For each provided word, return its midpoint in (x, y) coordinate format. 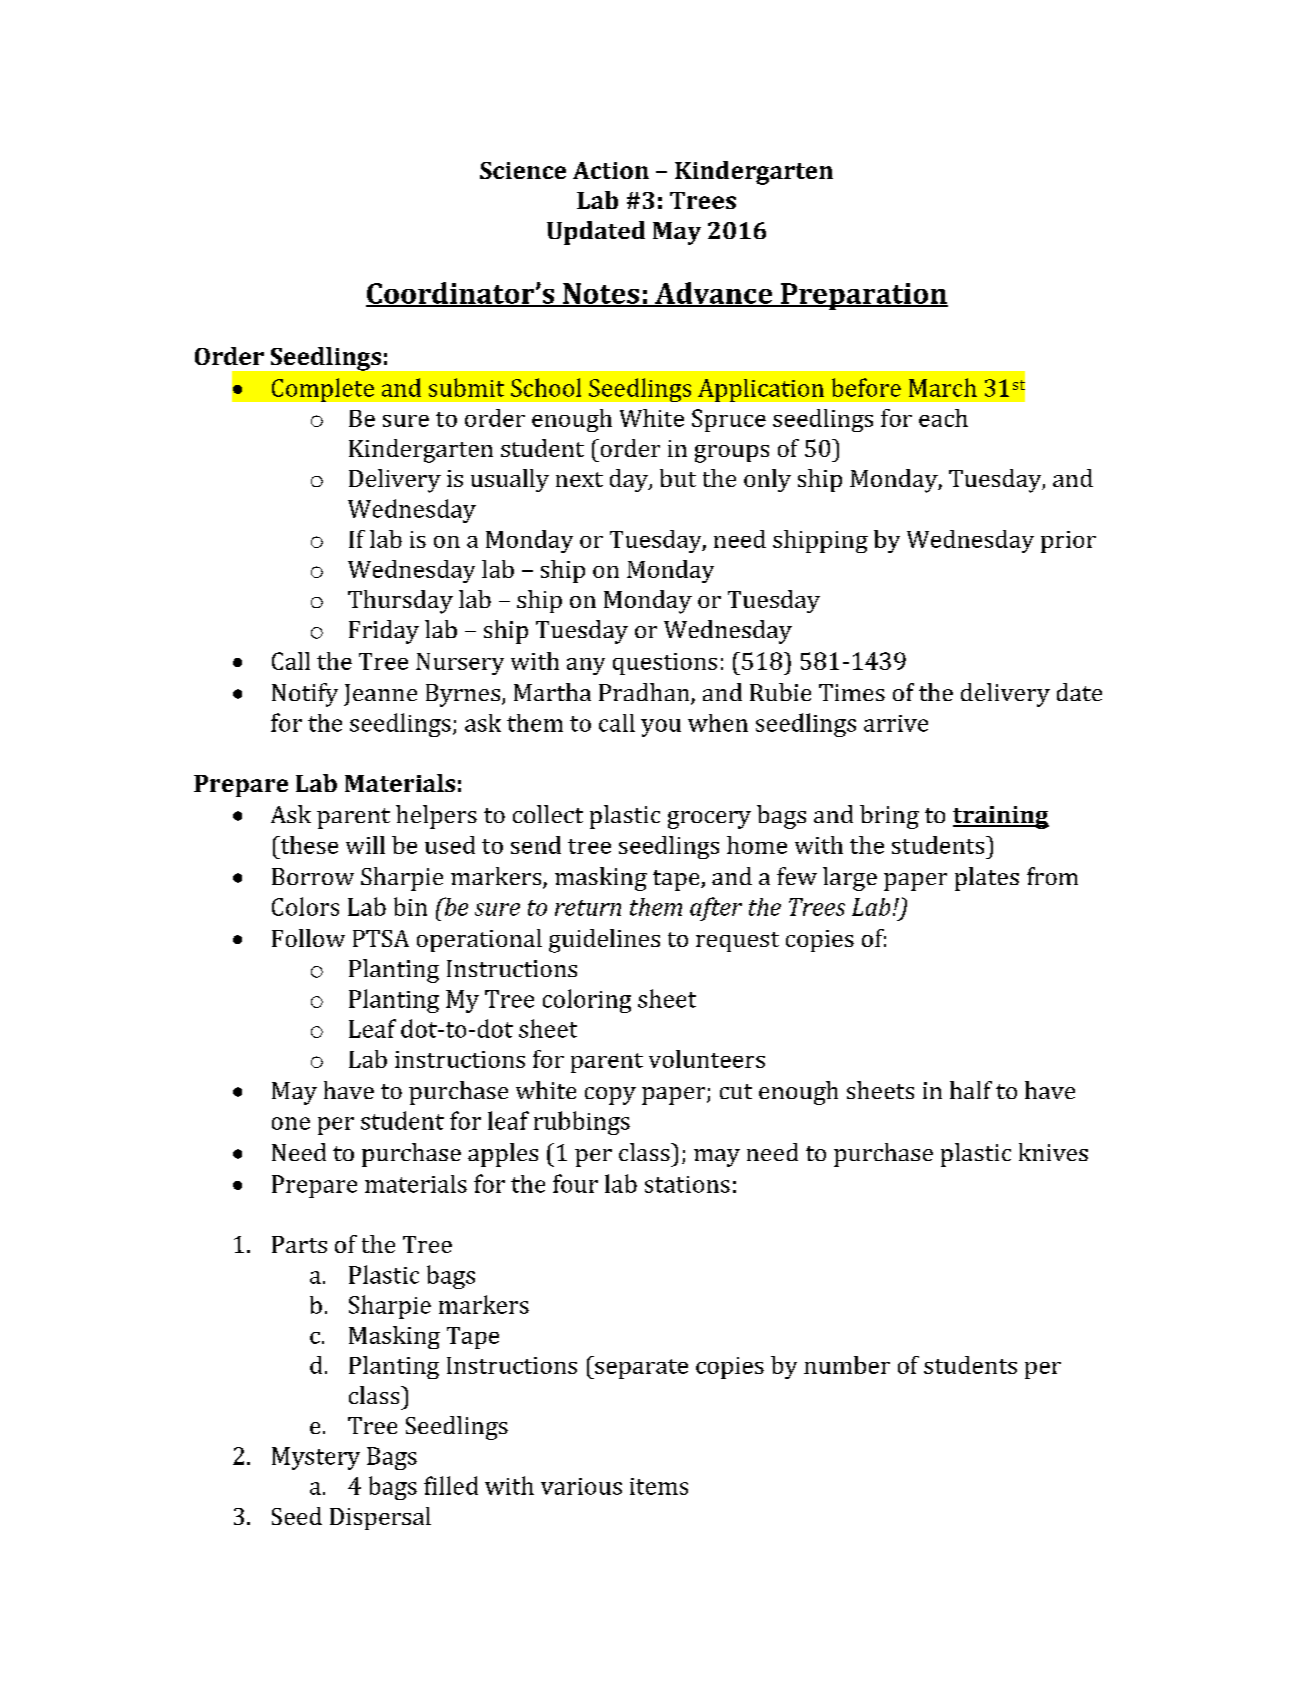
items (659, 1486)
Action (611, 170)
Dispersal (380, 1518)
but (678, 478)
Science (523, 170)
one (291, 1123)
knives (1053, 1152)
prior (1068, 542)
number (847, 1365)
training (1001, 817)
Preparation (863, 296)
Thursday (400, 602)
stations (687, 1184)
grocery (709, 820)
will (365, 845)
